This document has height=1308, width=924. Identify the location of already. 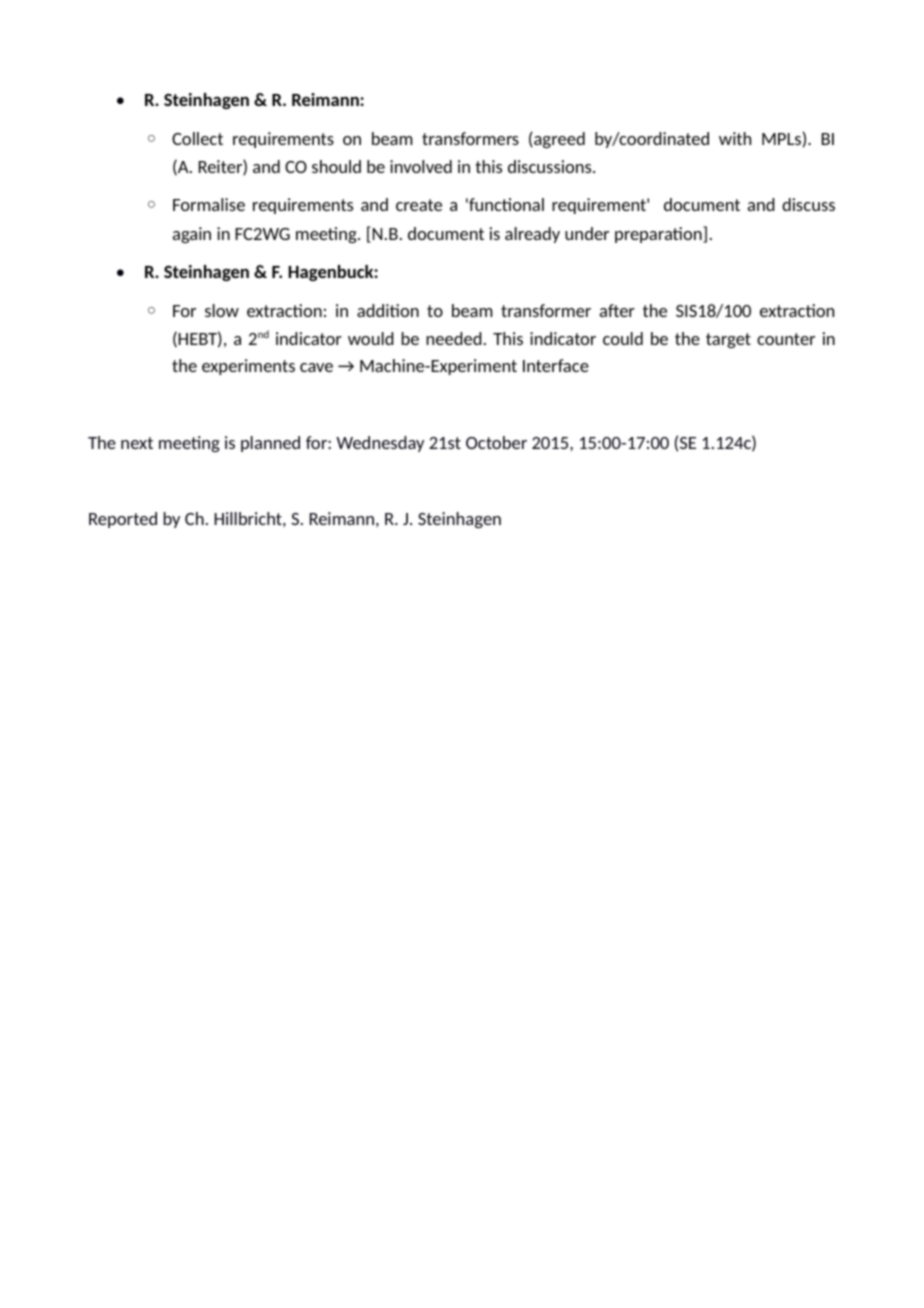
(532, 235).
